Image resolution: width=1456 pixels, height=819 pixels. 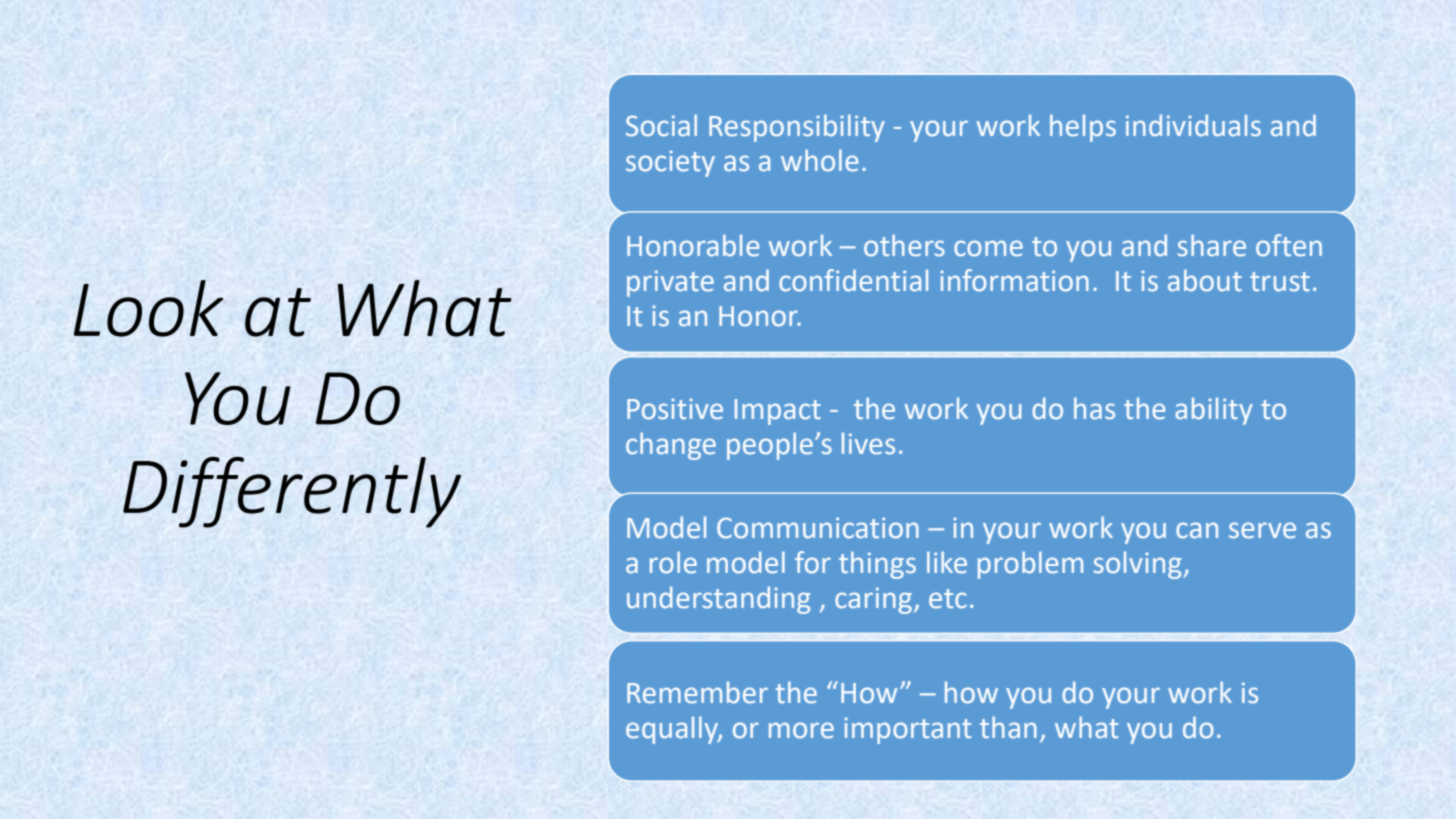 I want to click on can, so click(x=1197, y=530).
